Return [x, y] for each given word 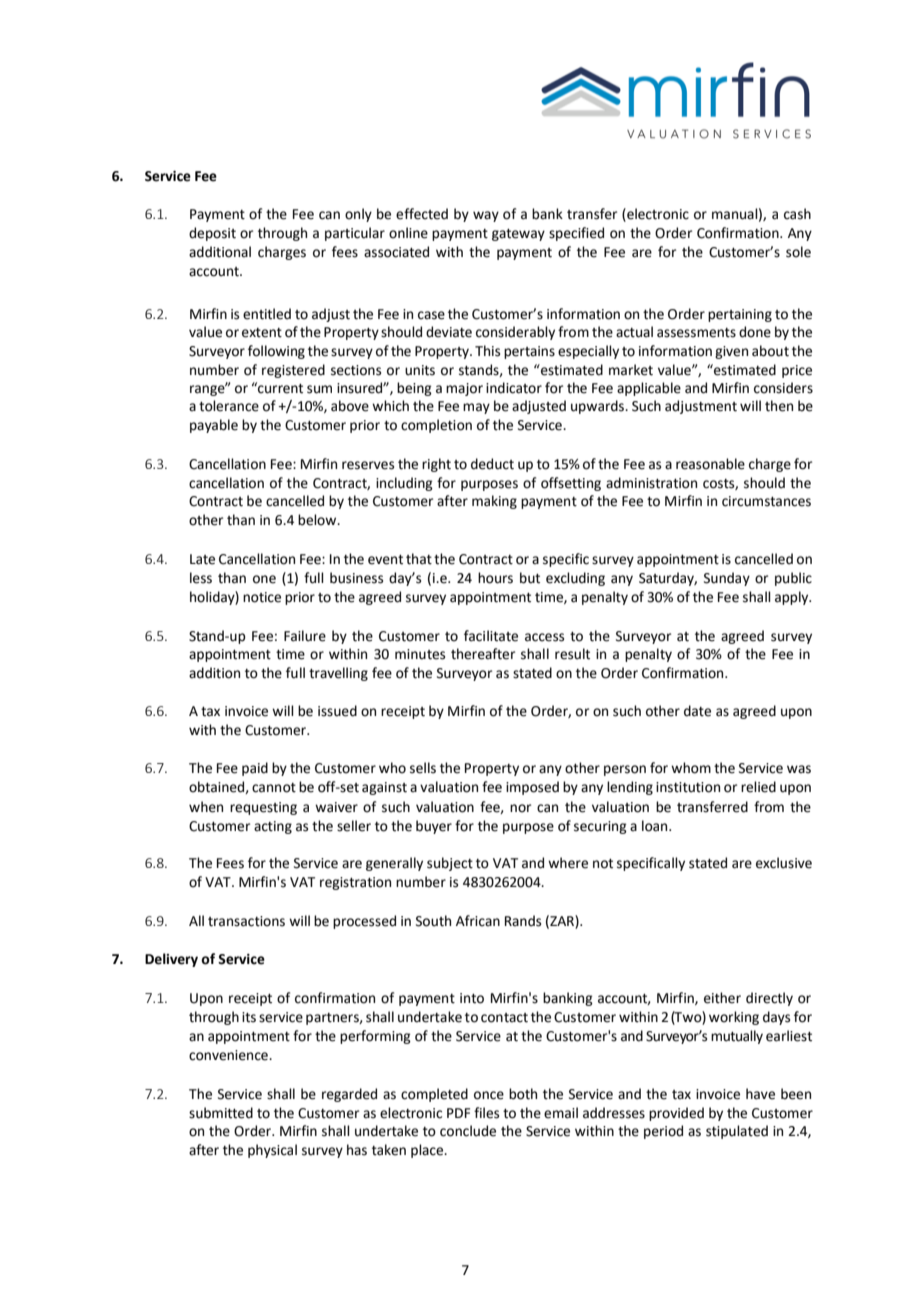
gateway [518, 235]
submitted [221, 1113]
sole [798, 252]
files [486, 1113]
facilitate [491, 636]
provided [676, 1114]
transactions [246, 921]
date [697, 711]
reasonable [710, 464]
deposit [212, 234]
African [478, 921]
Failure [305, 636]
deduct [492, 464]
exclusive [784, 863]
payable [214, 426]
